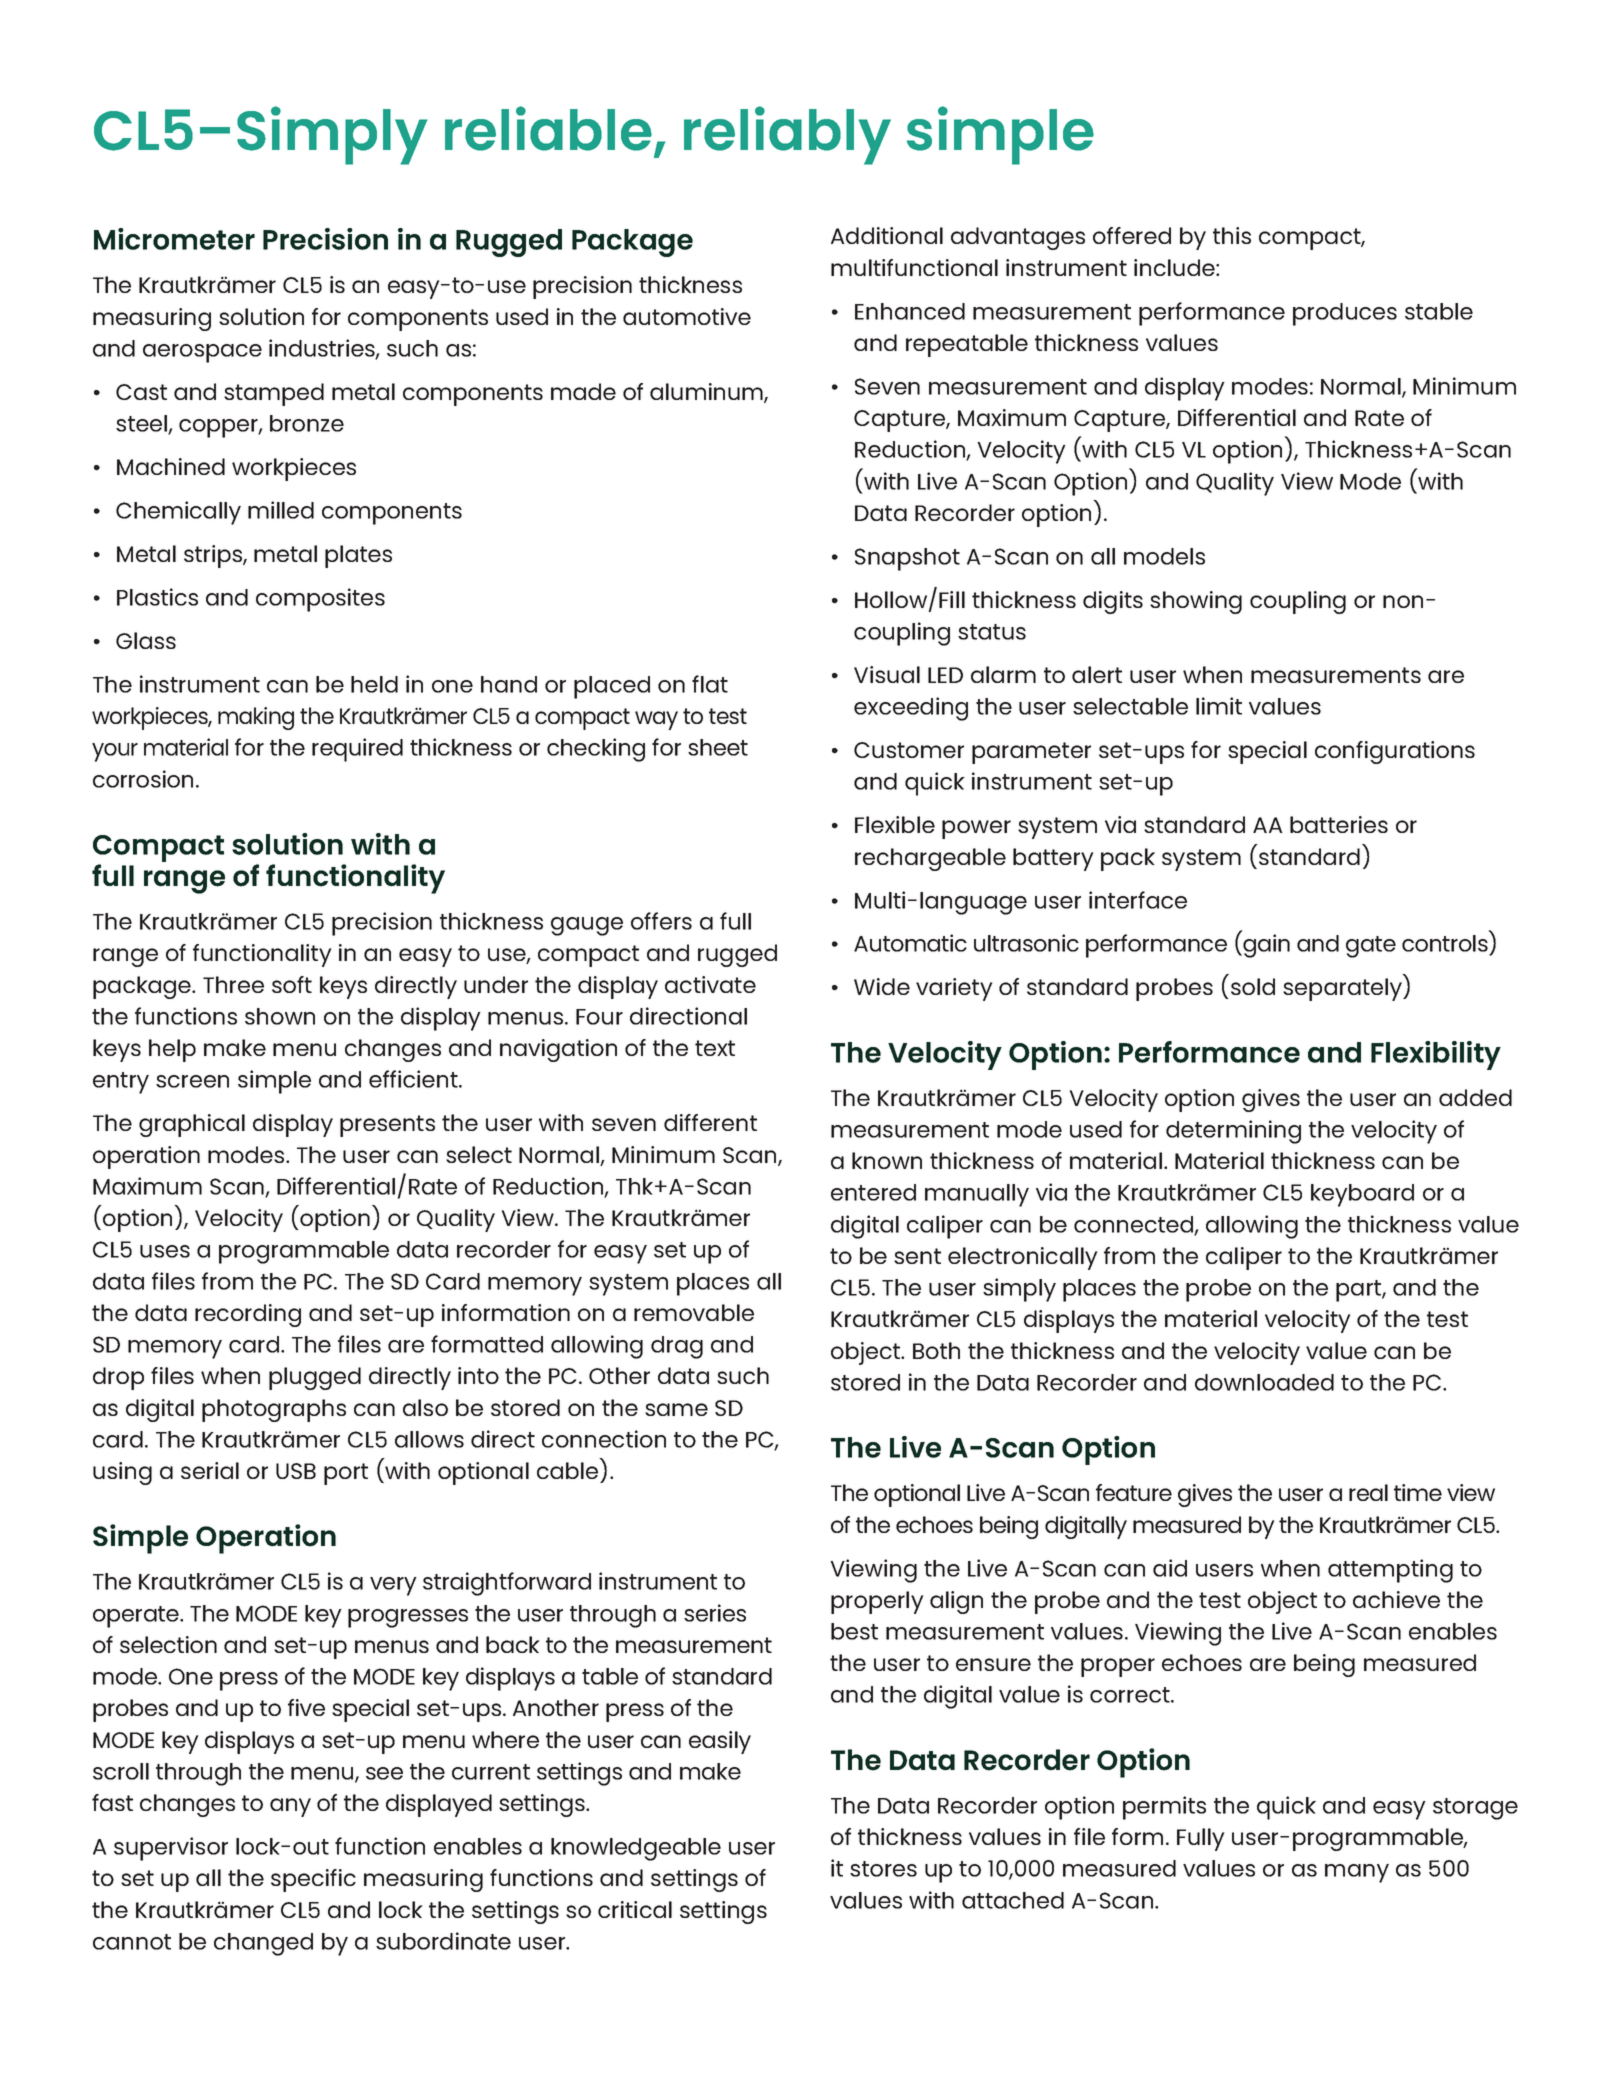 The height and width of the screenshot is (2087, 1613). I want to click on stores, so click(883, 1869).
